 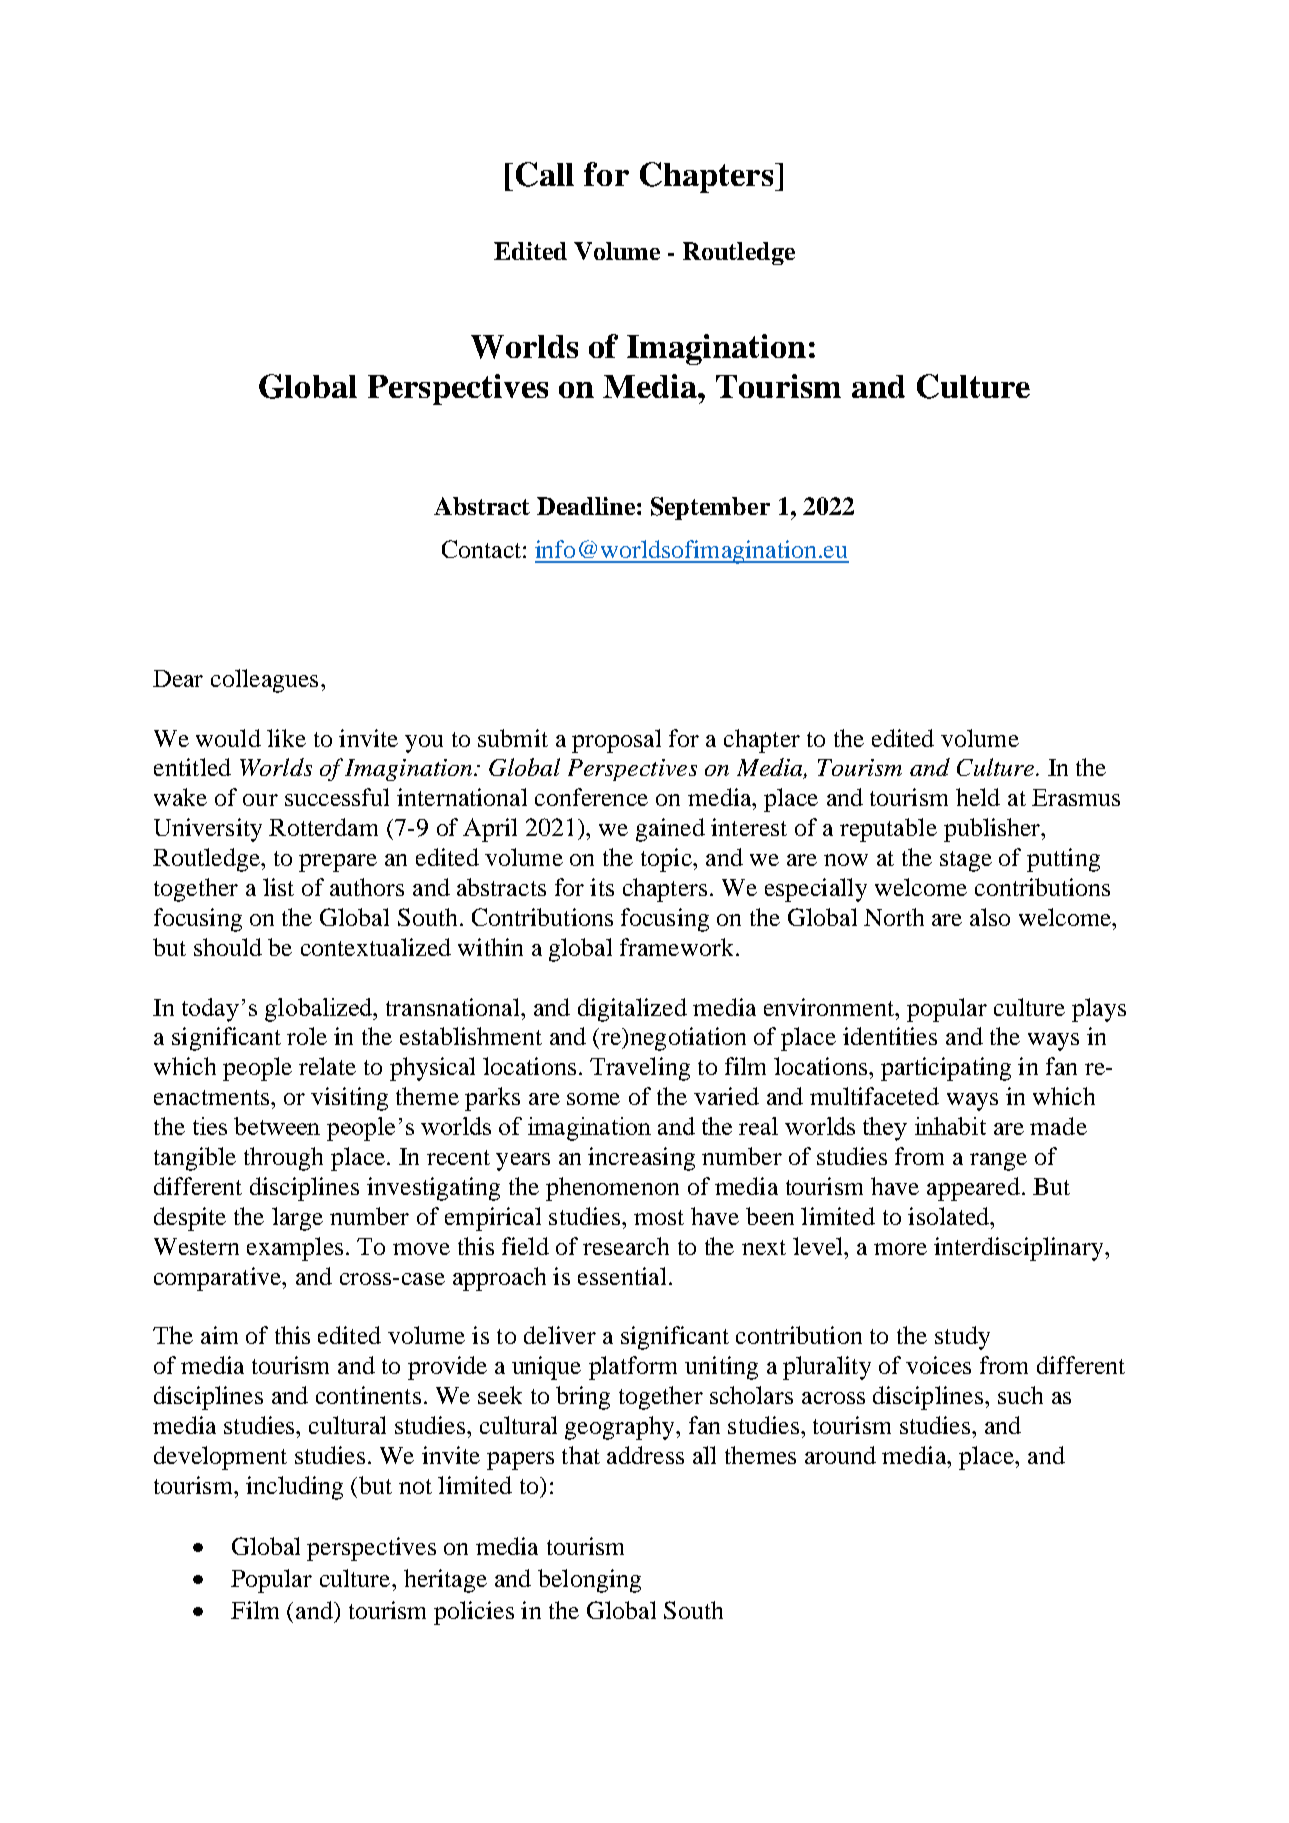 I want to click on Deadline, so click(x=586, y=506).
